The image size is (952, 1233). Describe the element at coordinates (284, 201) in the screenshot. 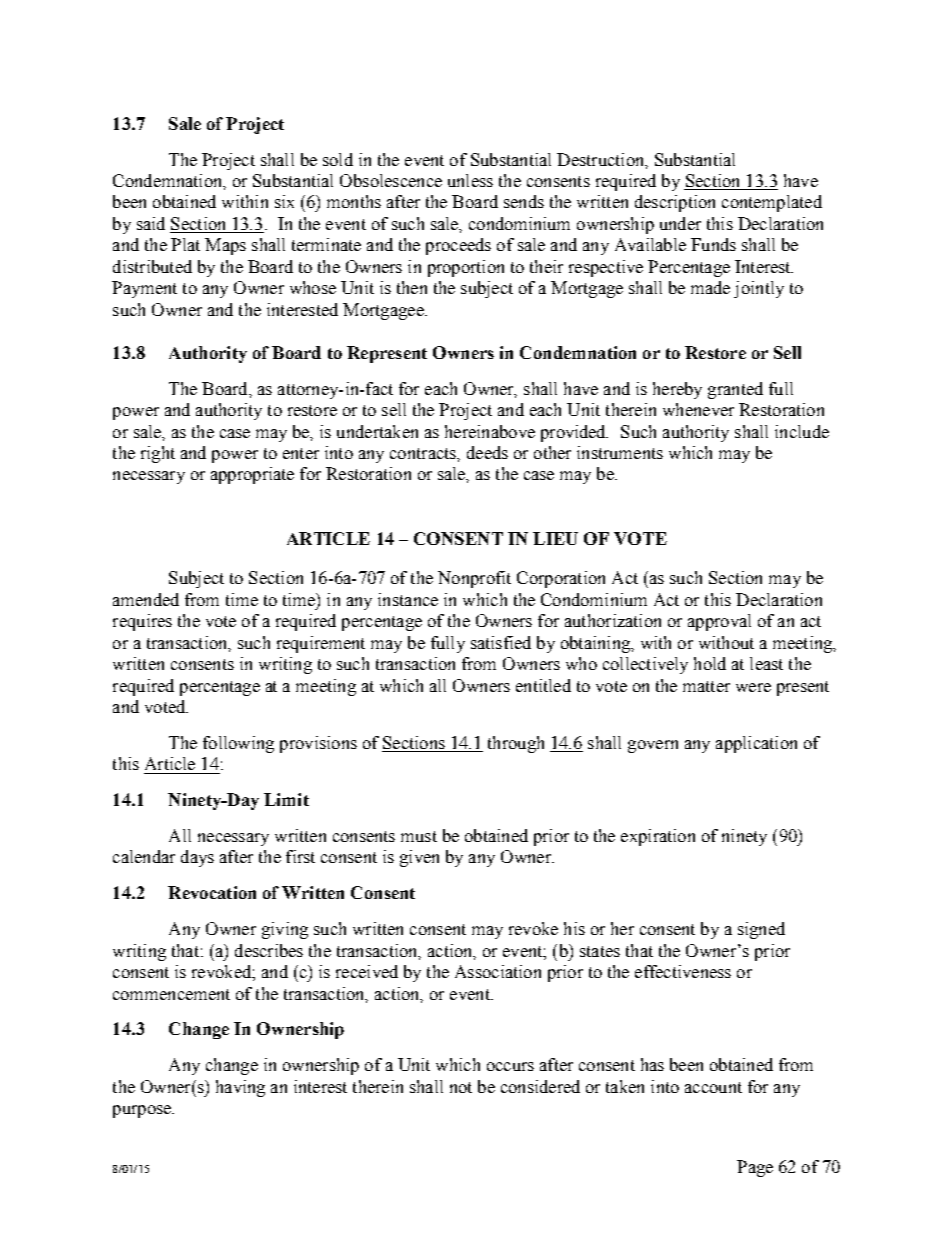

I see `six` at that location.
